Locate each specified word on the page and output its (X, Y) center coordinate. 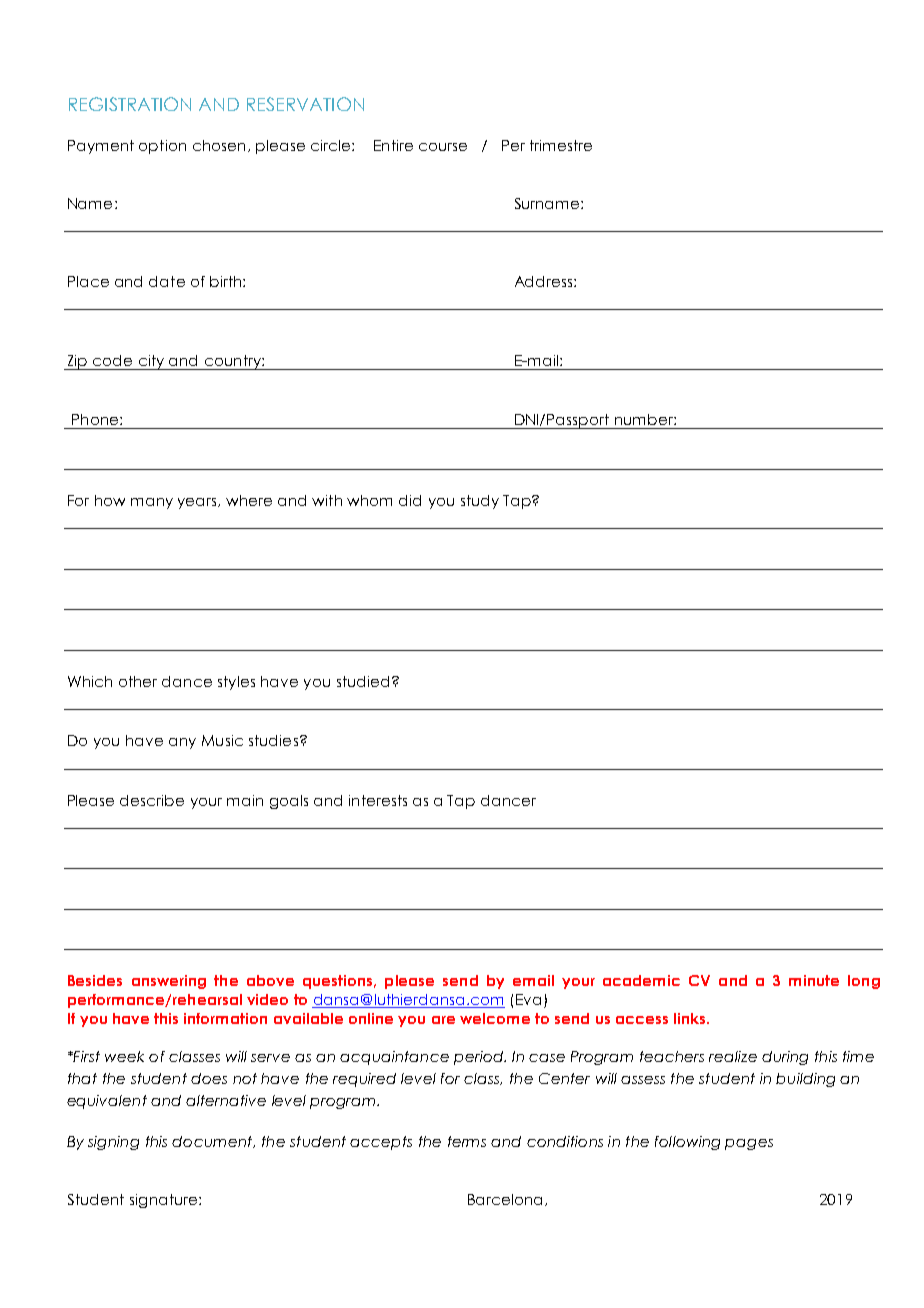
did (410, 500)
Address (545, 281)
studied (363, 681)
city (151, 362)
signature (165, 1201)
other (138, 681)
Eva (528, 999)
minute (814, 980)
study (480, 502)
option (162, 147)
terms (467, 1141)
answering (169, 982)
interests (378, 800)
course (443, 147)
